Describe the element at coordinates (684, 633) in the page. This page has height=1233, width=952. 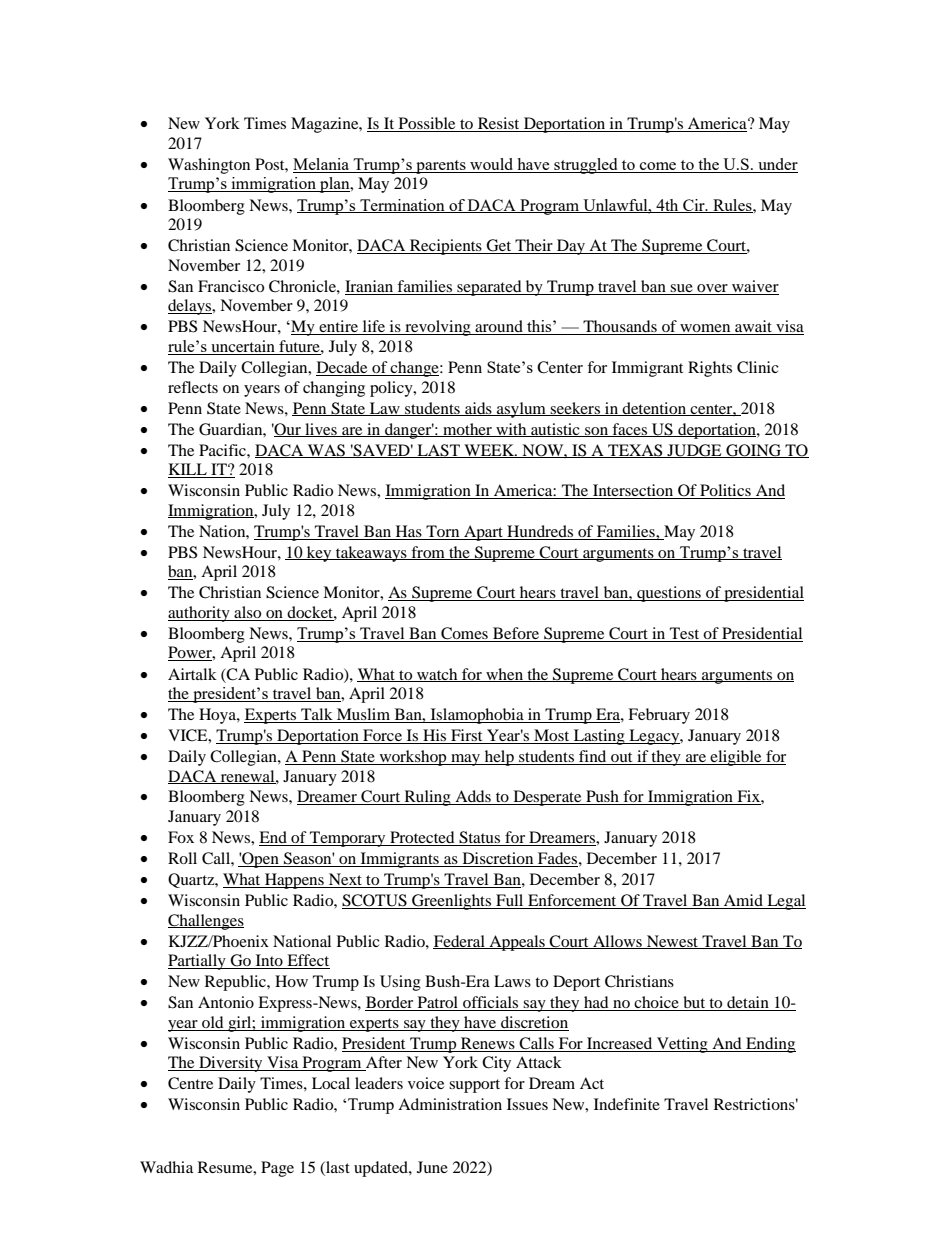
I see `Test` at that location.
